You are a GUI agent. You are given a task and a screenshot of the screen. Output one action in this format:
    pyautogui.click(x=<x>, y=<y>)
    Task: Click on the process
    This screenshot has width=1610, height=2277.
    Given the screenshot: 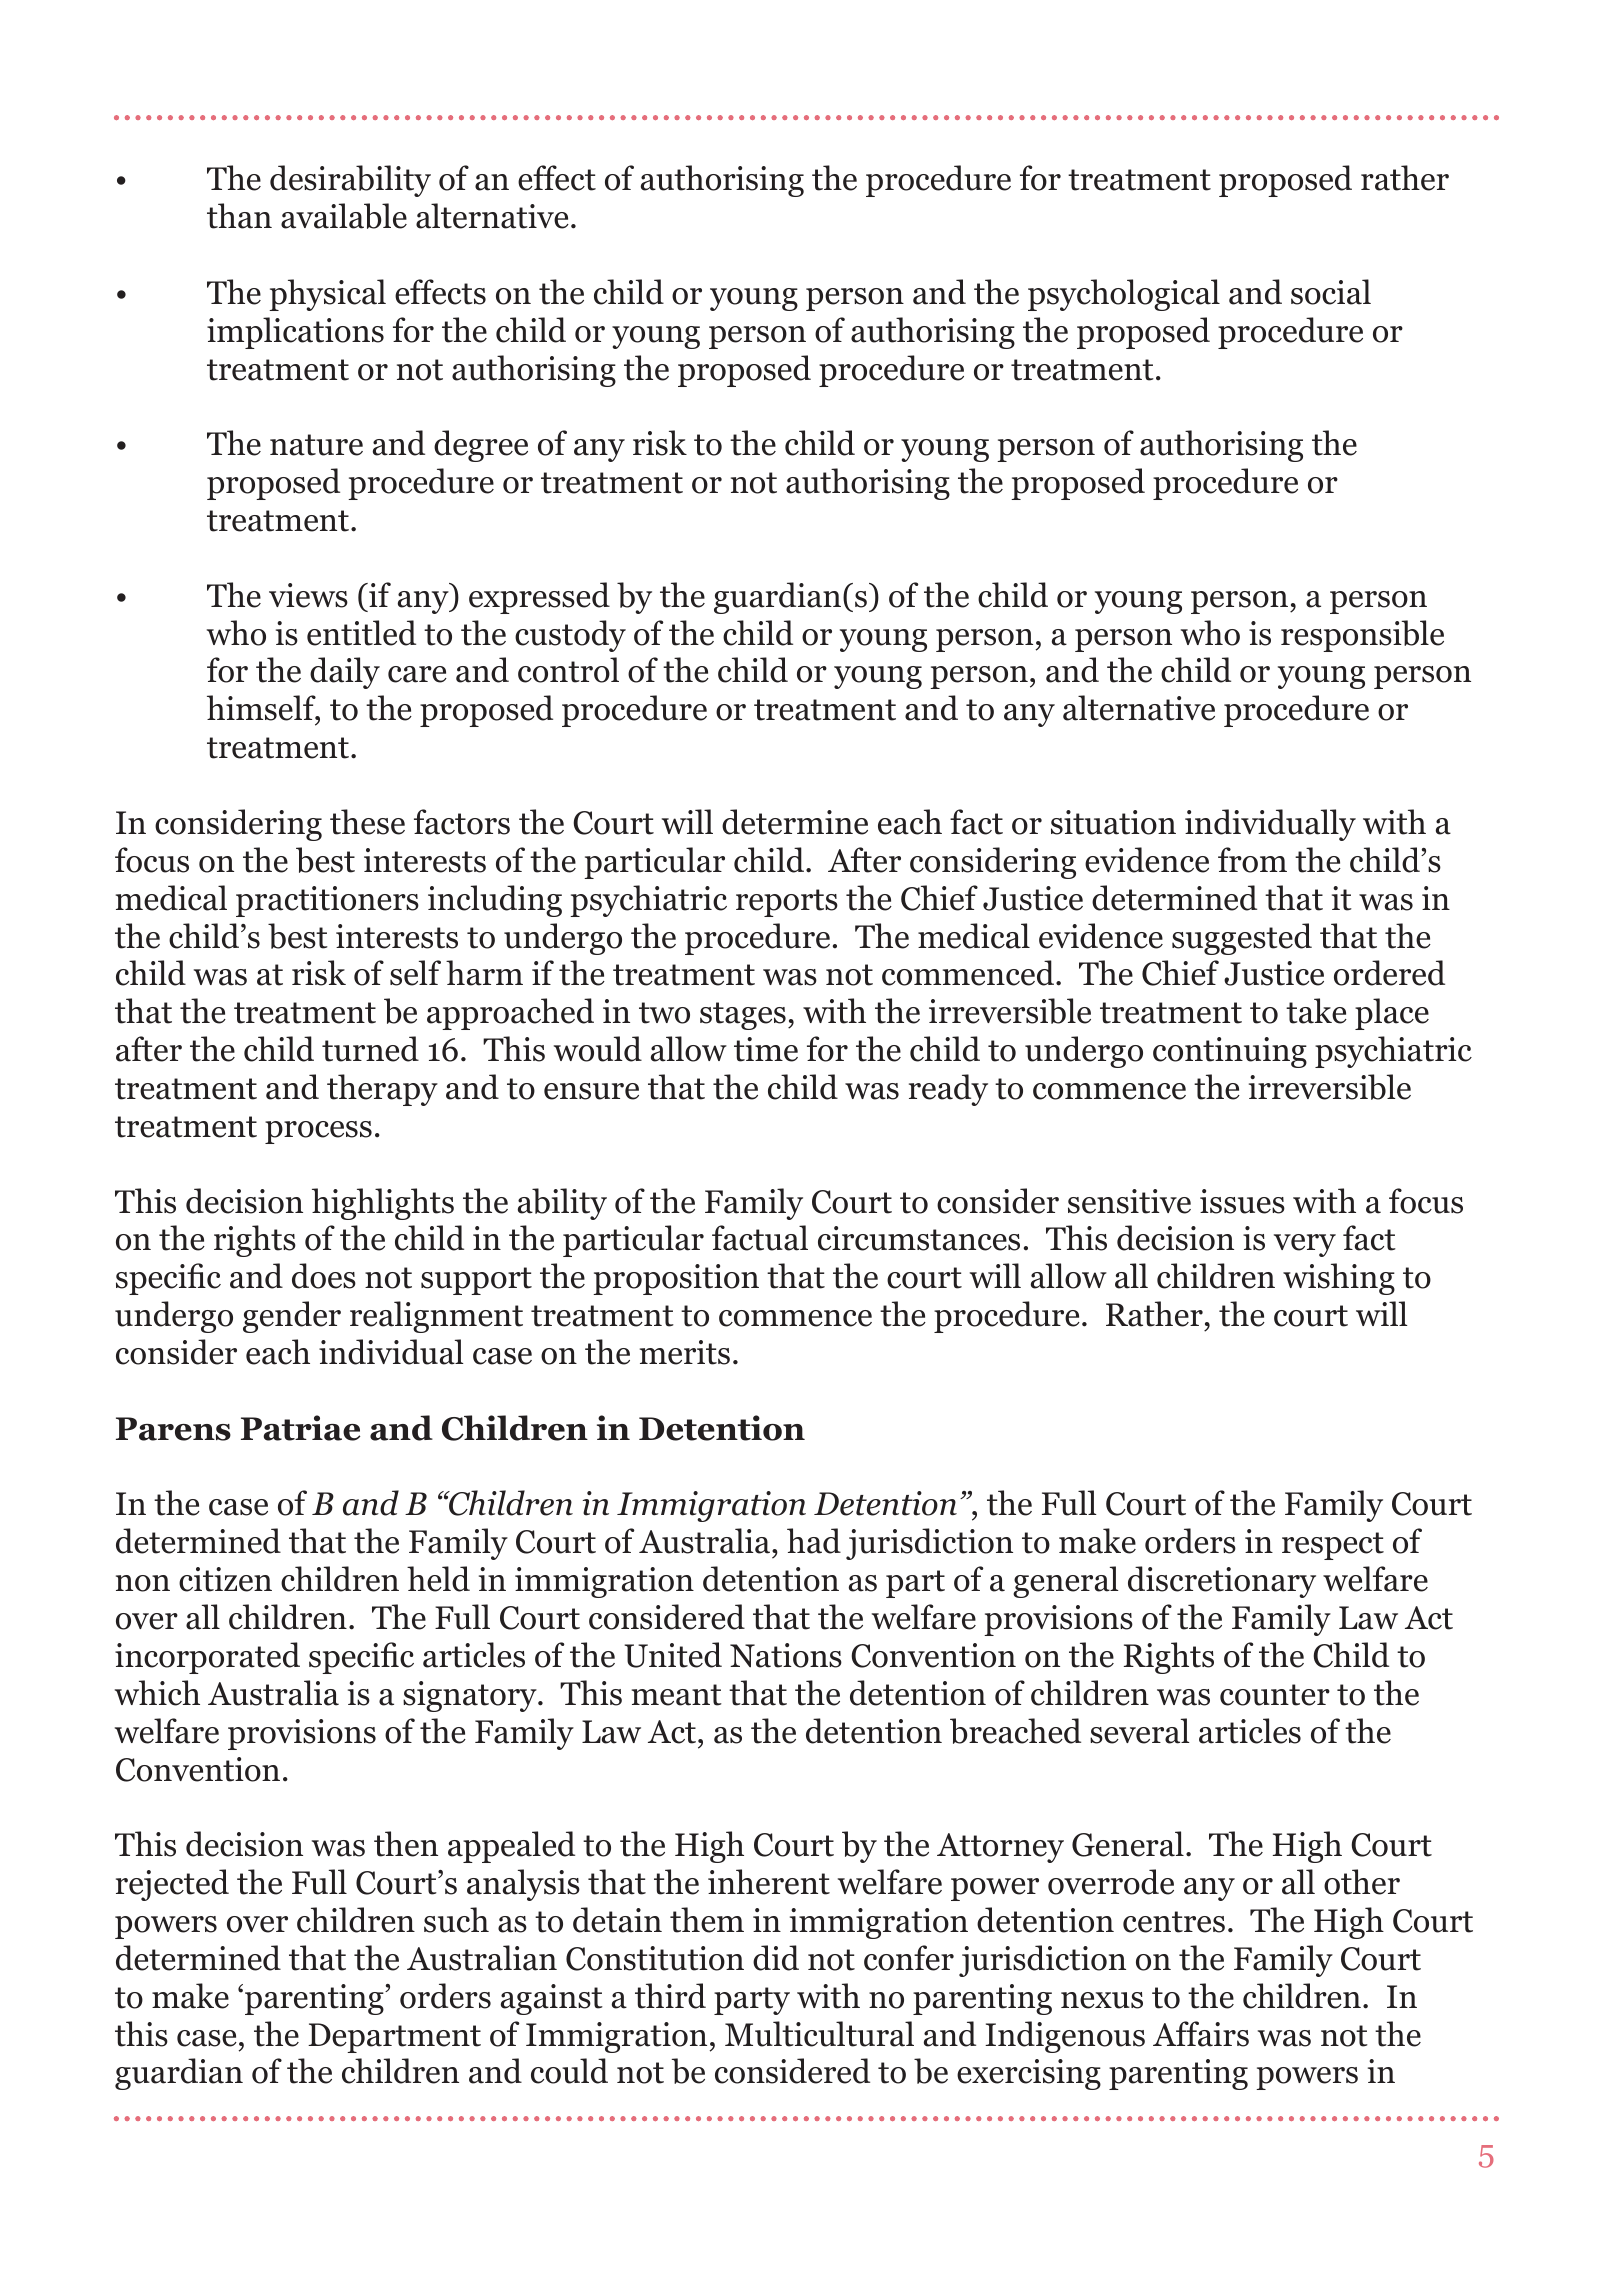 What is the action you would take?
    pyautogui.click(x=318, y=1132)
